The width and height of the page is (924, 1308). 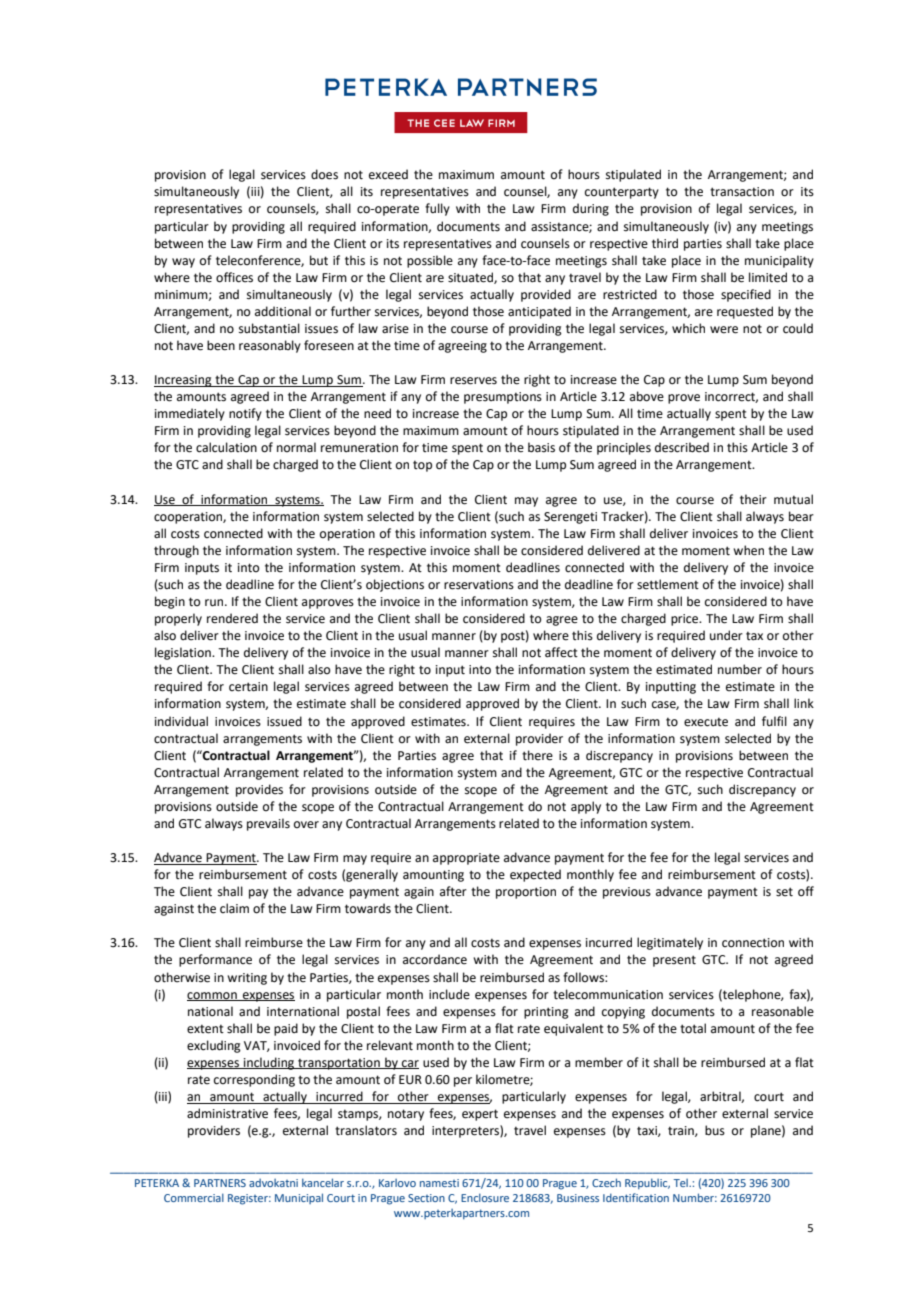 I want to click on previous, so click(x=627, y=893).
